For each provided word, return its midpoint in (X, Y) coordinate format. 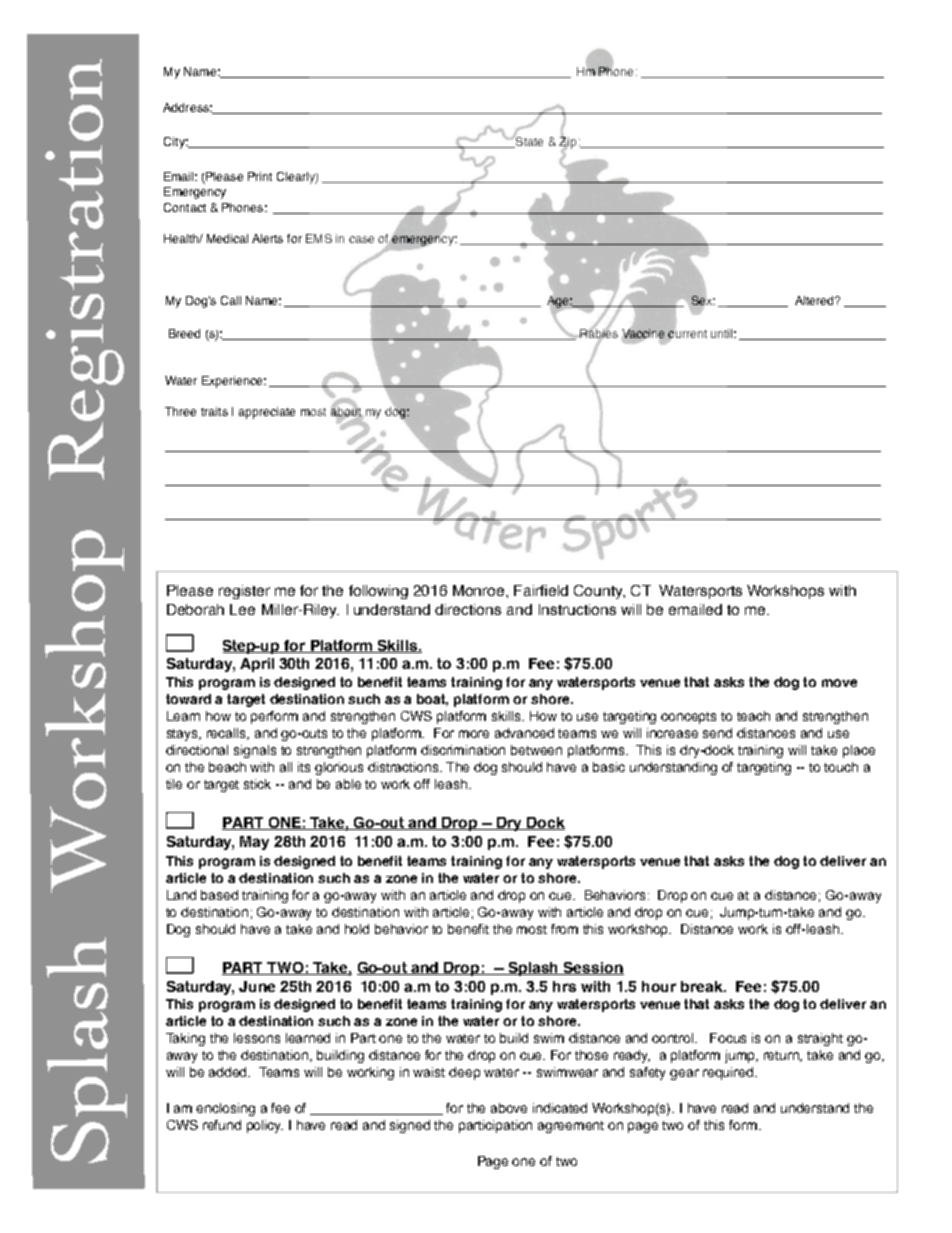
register (244, 592)
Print (260, 176)
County (599, 592)
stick (257, 784)
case (361, 239)
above (509, 1108)
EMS (319, 238)
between (536, 750)
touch (841, 767)
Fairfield (541, 590)
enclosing (225, 1109)
